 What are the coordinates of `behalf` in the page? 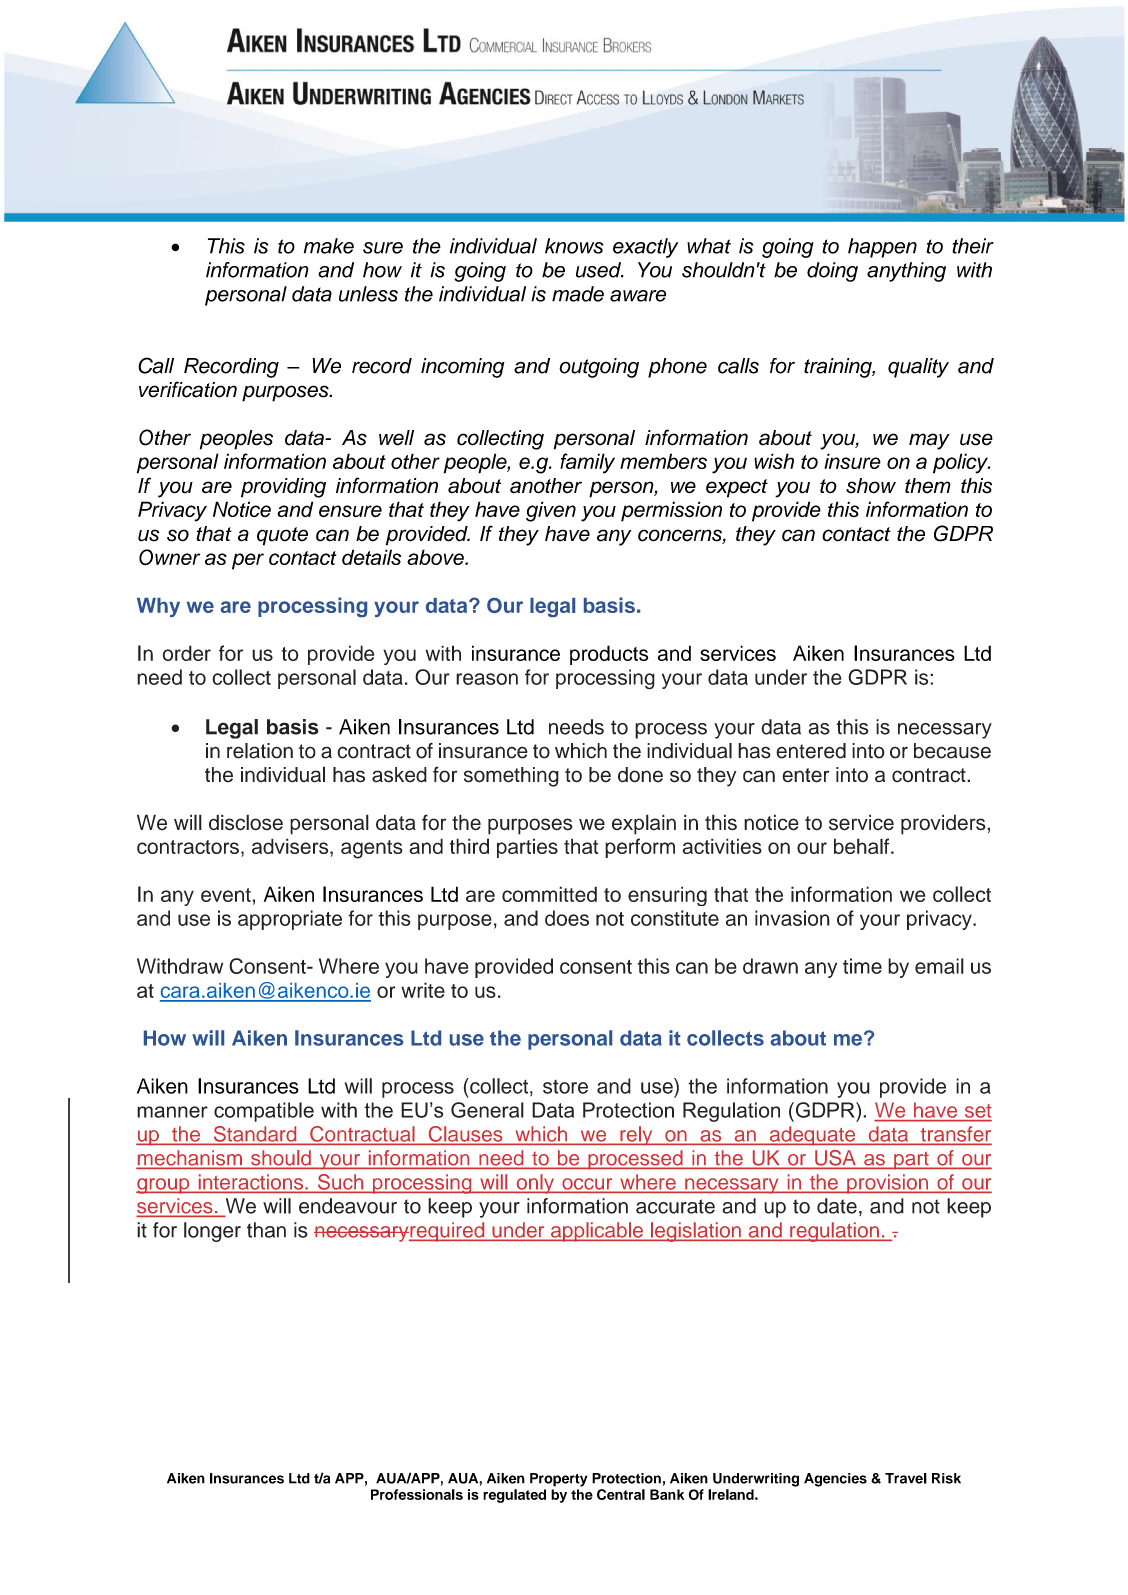 It's located at (863, 846).
